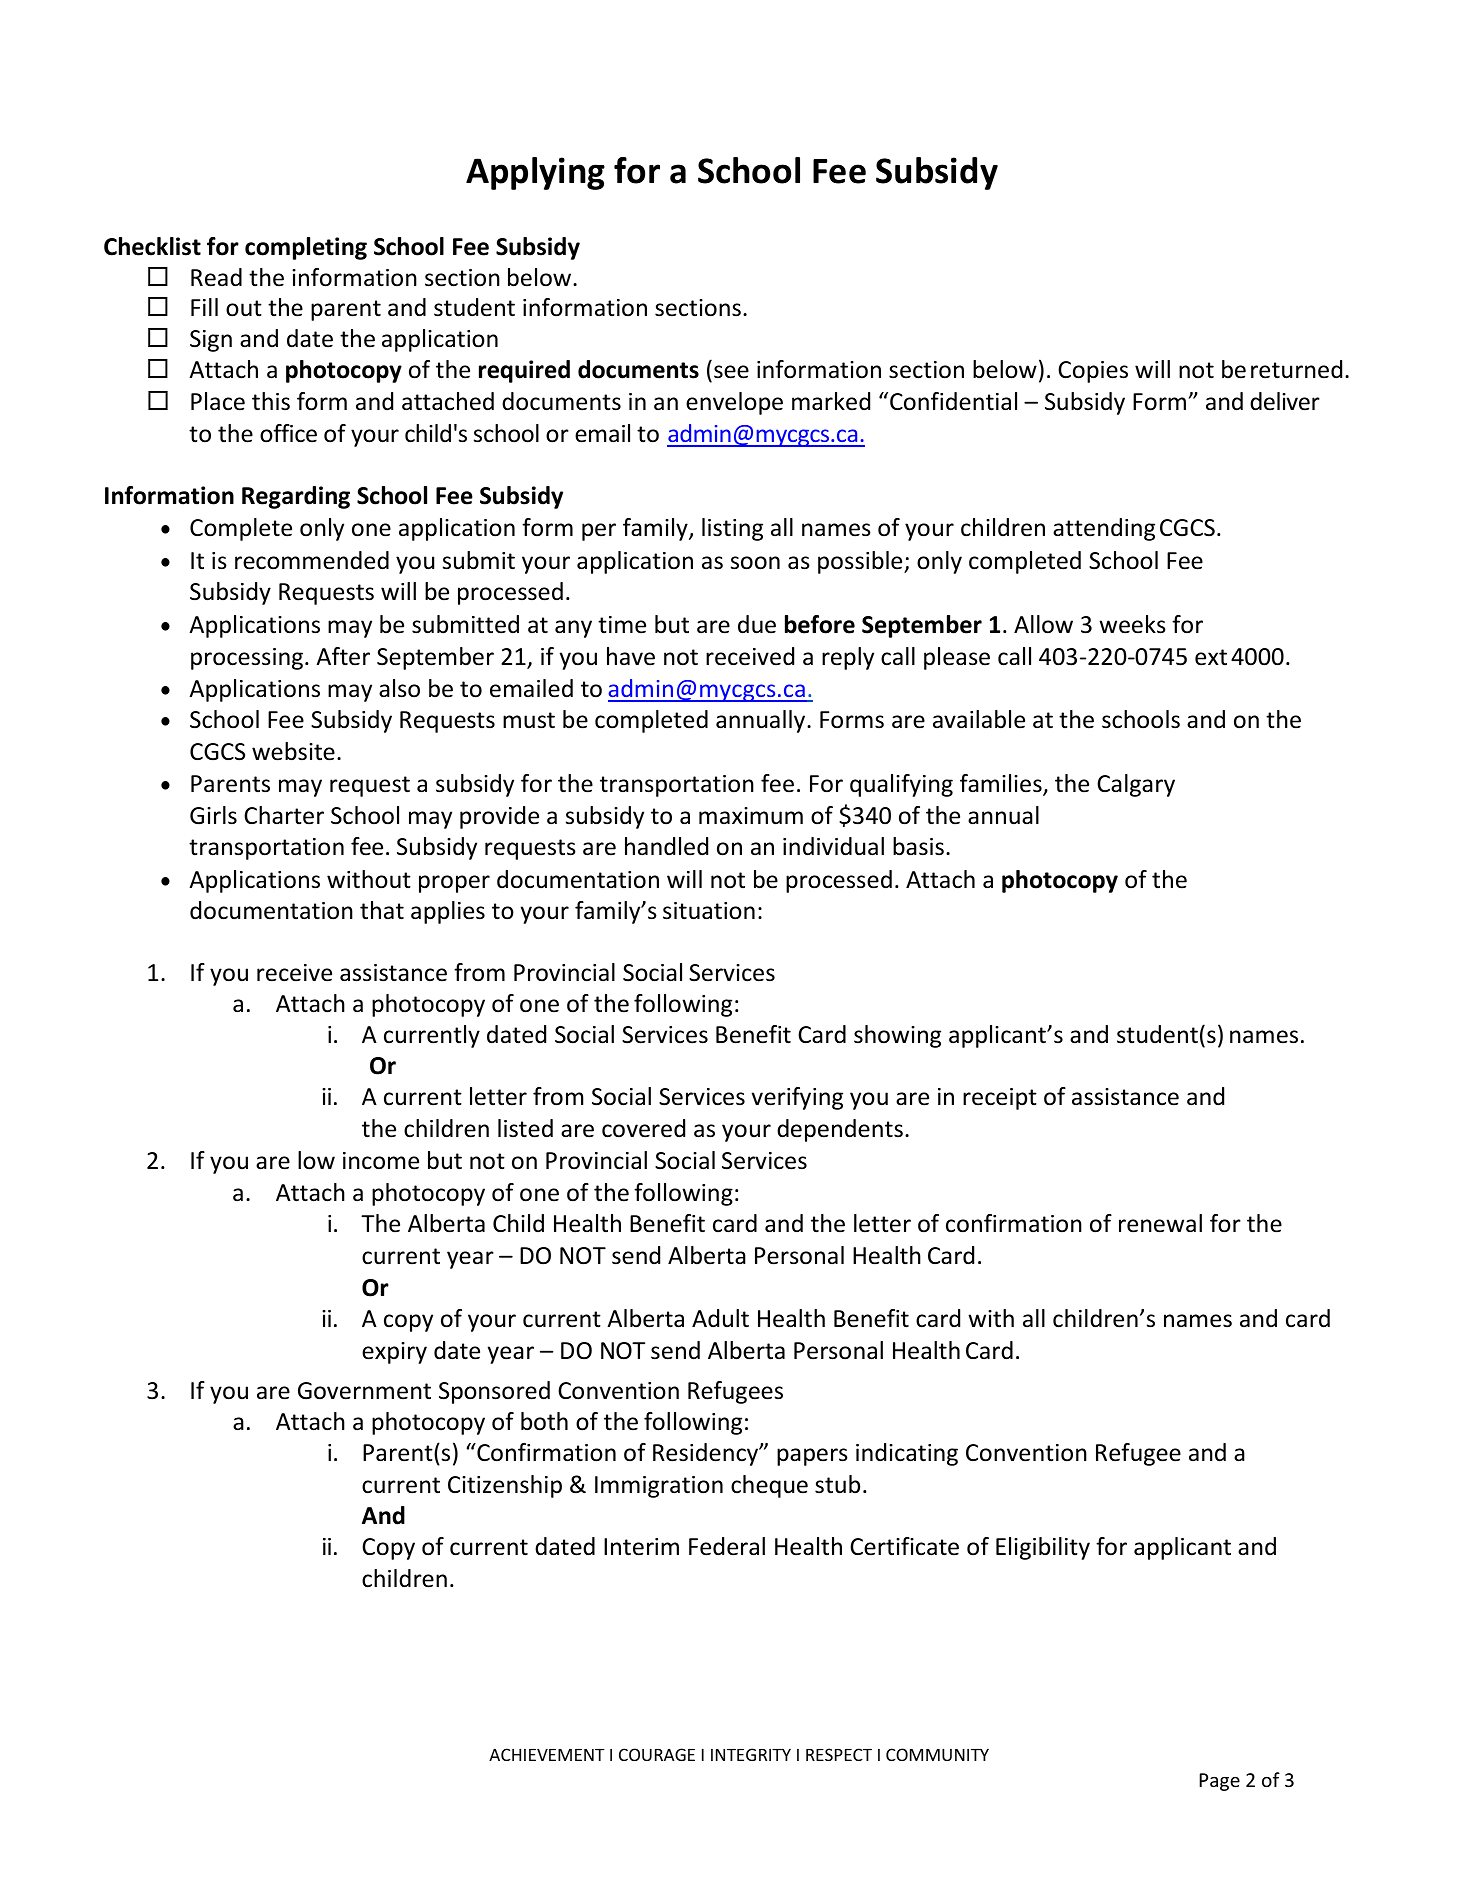 Image resolution: width=1464 pixels, height=1895 pixels. I want to click on Calgary, so click(1136, 785).
